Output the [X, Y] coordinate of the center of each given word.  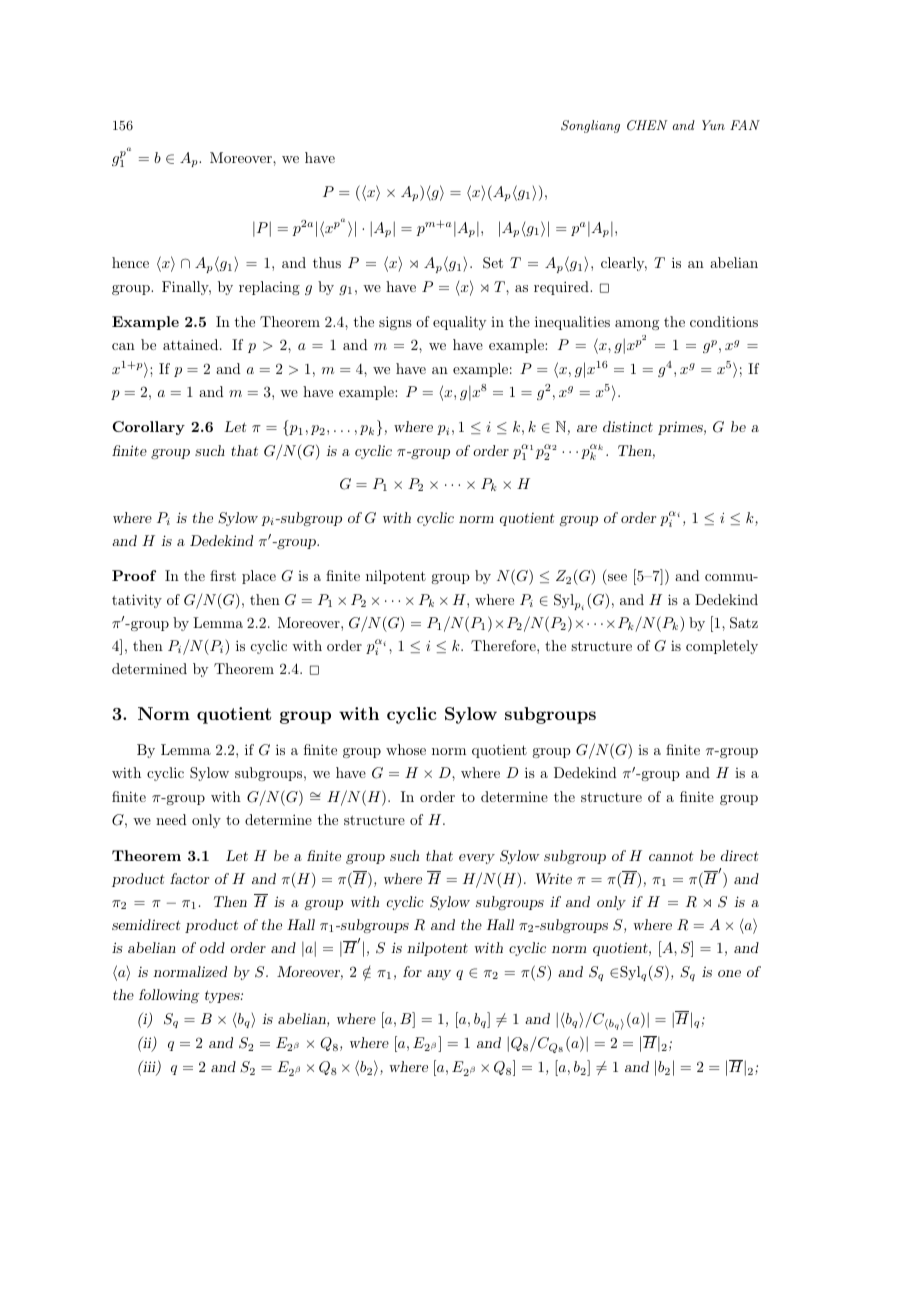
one [729, 973]
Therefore [504, 645]
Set [493, 263]
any [439, 975]
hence [130, 262]
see [616, 579]
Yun [713, 125]
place [259, 577]
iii [149, 1068]
